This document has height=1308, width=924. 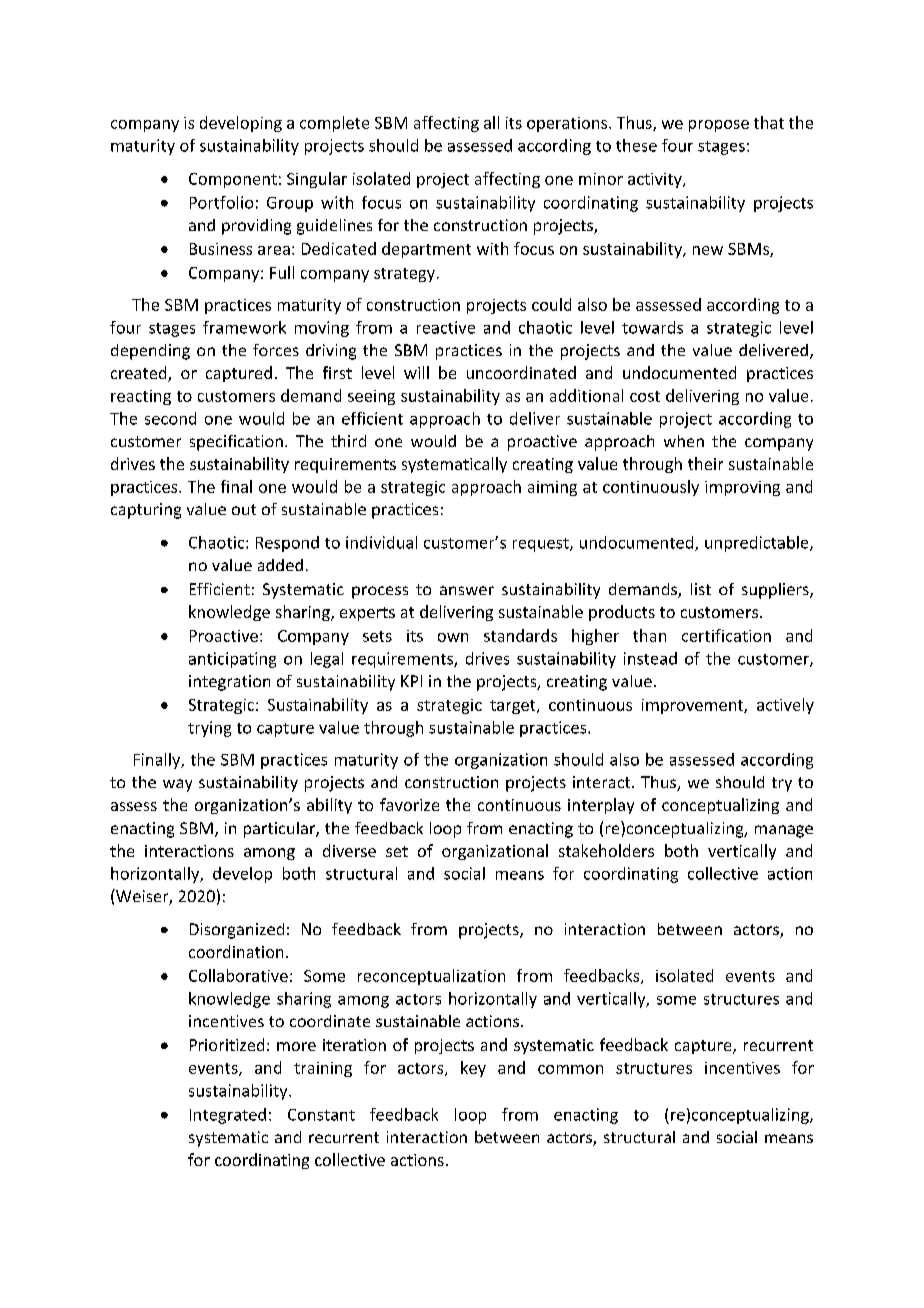 What do you see at coordinates (568, 124) in the document?
I see `operations` at bounding box center [568, 124].
